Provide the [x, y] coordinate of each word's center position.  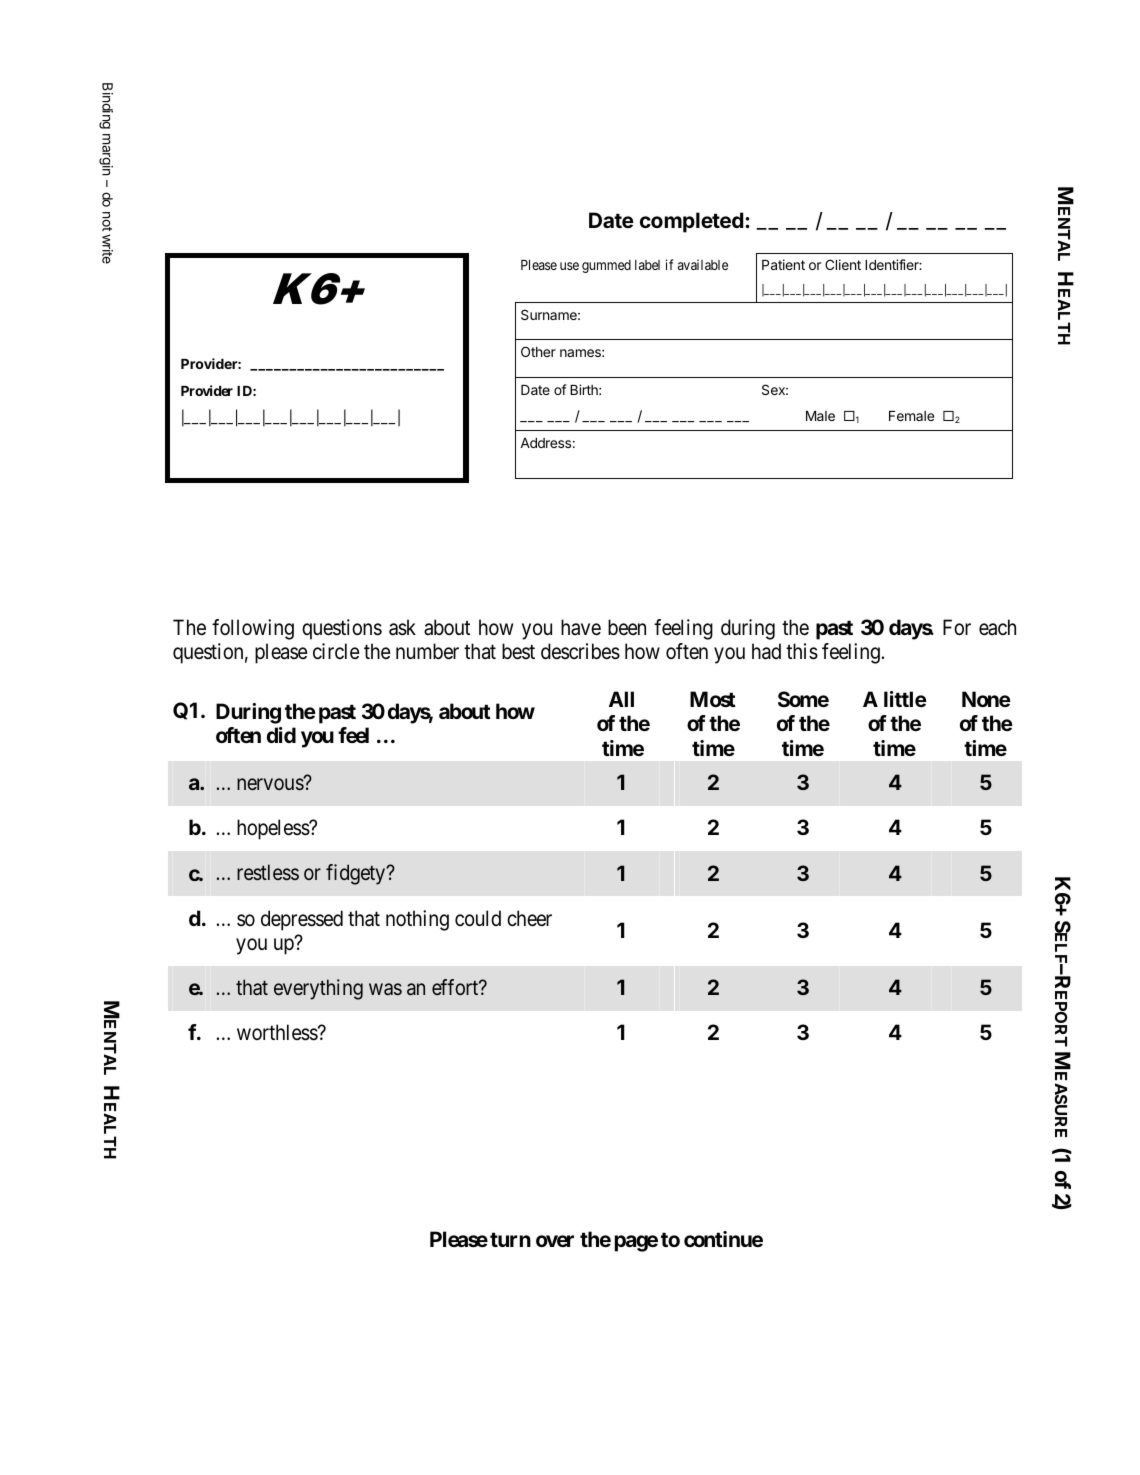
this [802, 651]
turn [510, 1239]
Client [843, 264]
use [569, 266]
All [621, 699]
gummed [606, 266]
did [281, 735]
